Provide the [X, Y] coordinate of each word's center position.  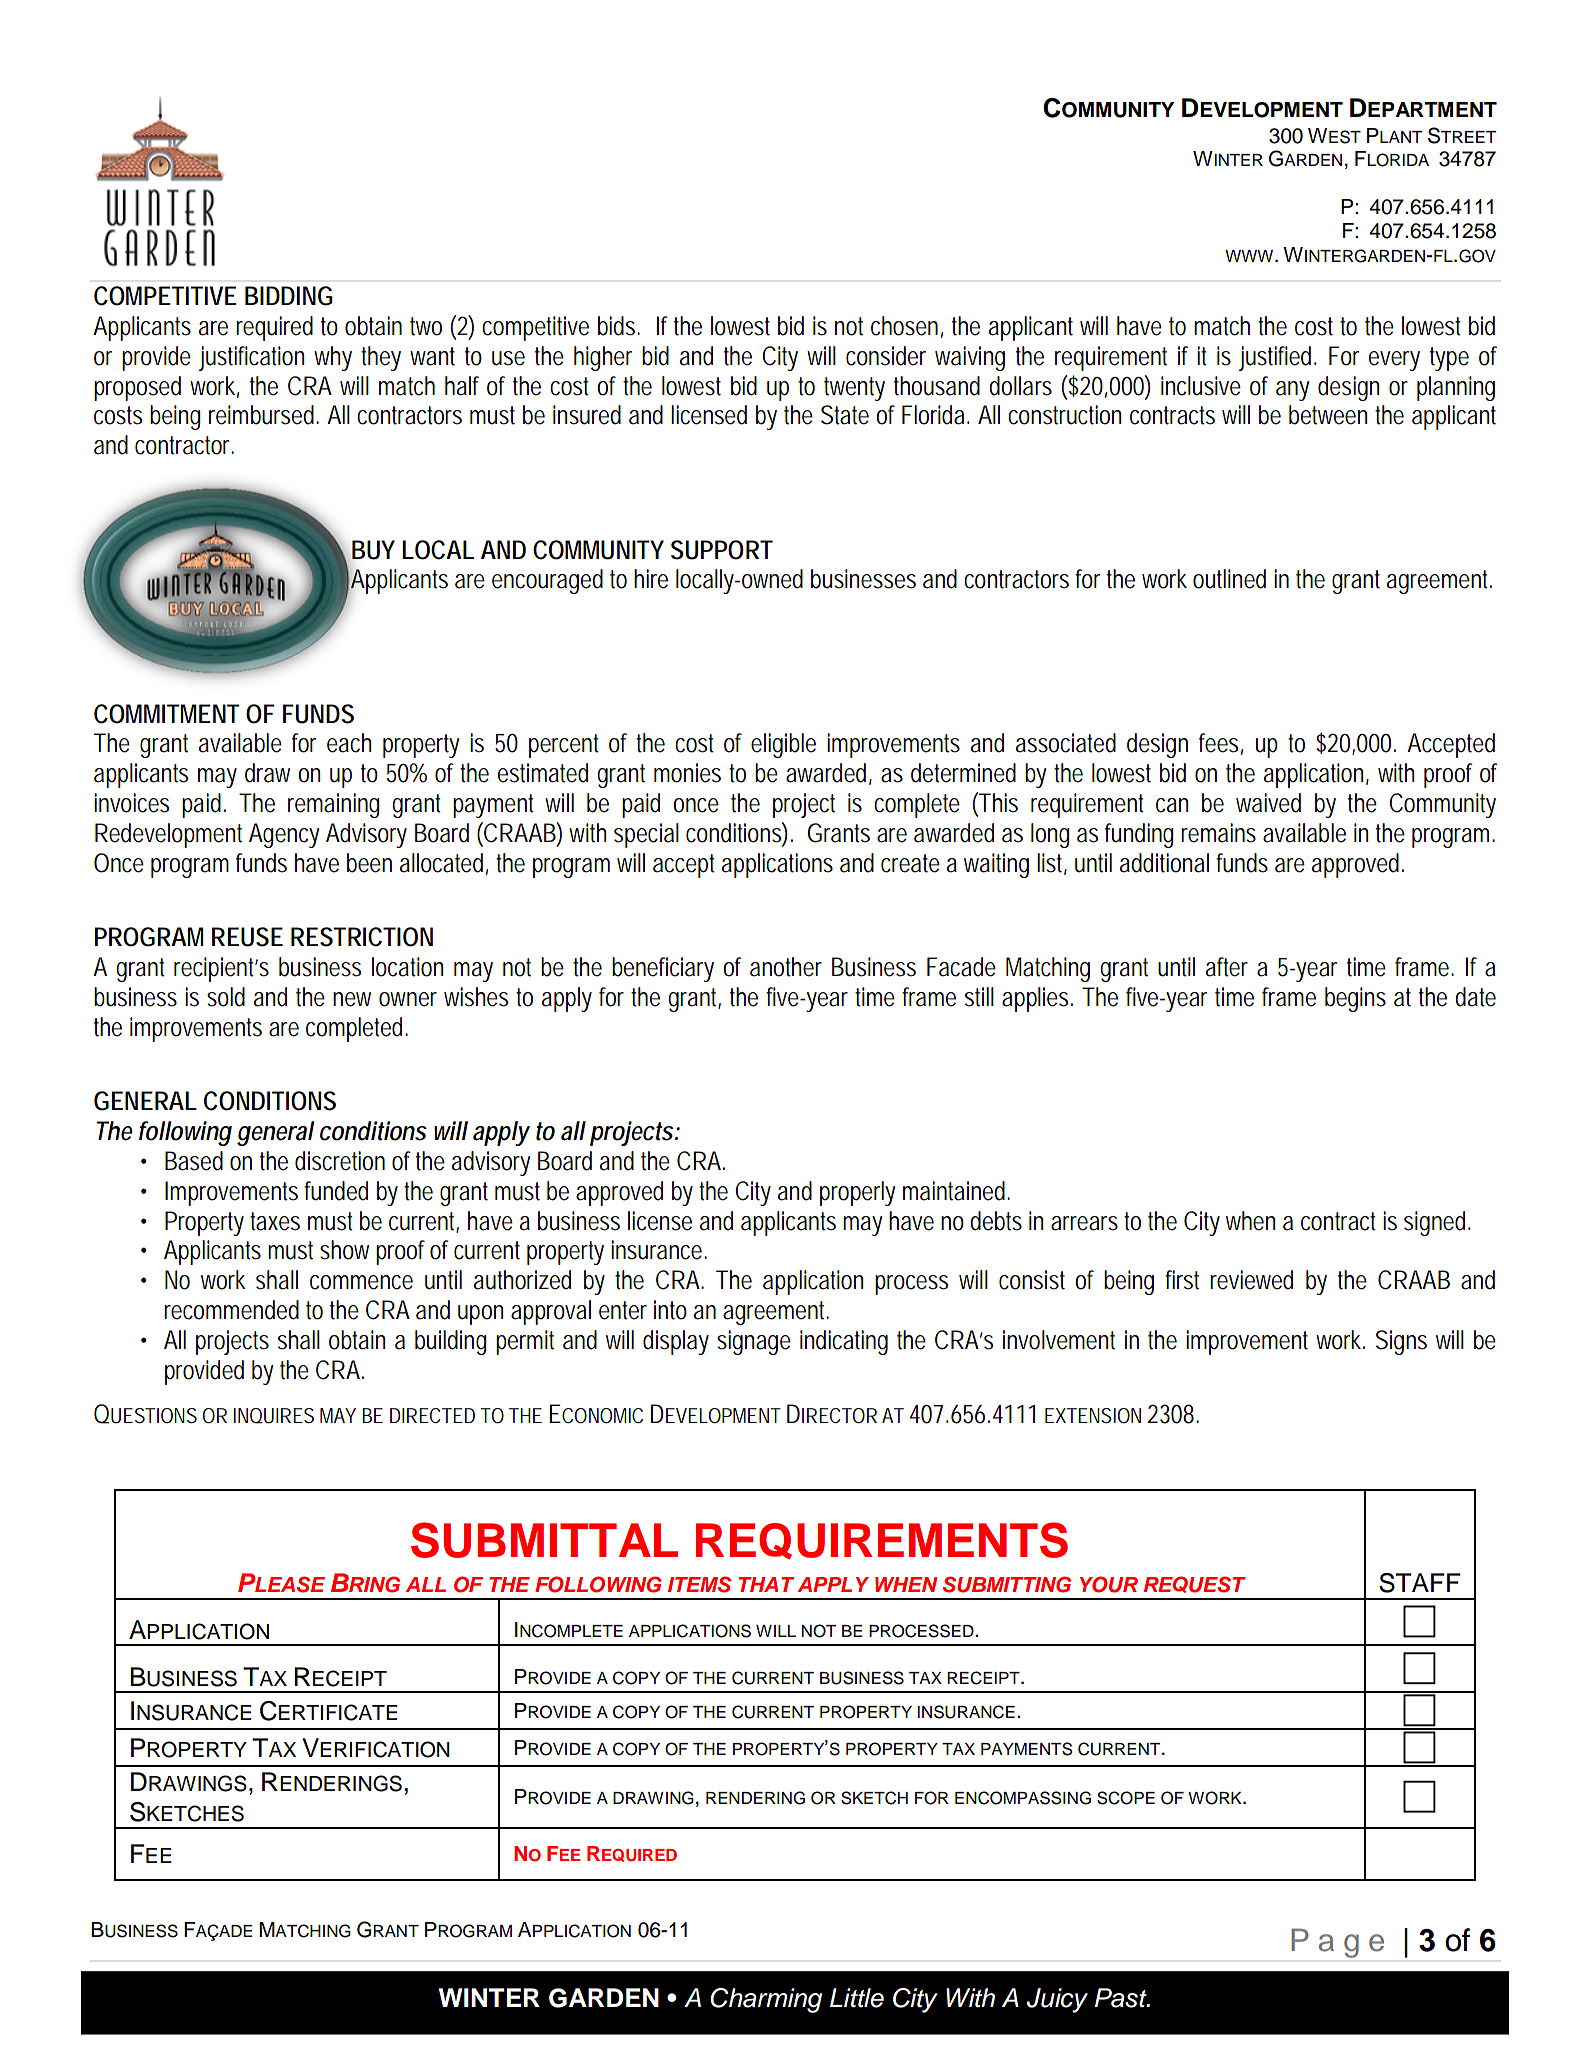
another [786, 967]
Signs [1401, 1342]
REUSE [247, 937]
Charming [766, 2000]
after [1227, 967]
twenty [854, 389]
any [1293, 391]
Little [857, 1998]
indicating [844, 1342]
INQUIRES [274, 1416]
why [333, 358]
